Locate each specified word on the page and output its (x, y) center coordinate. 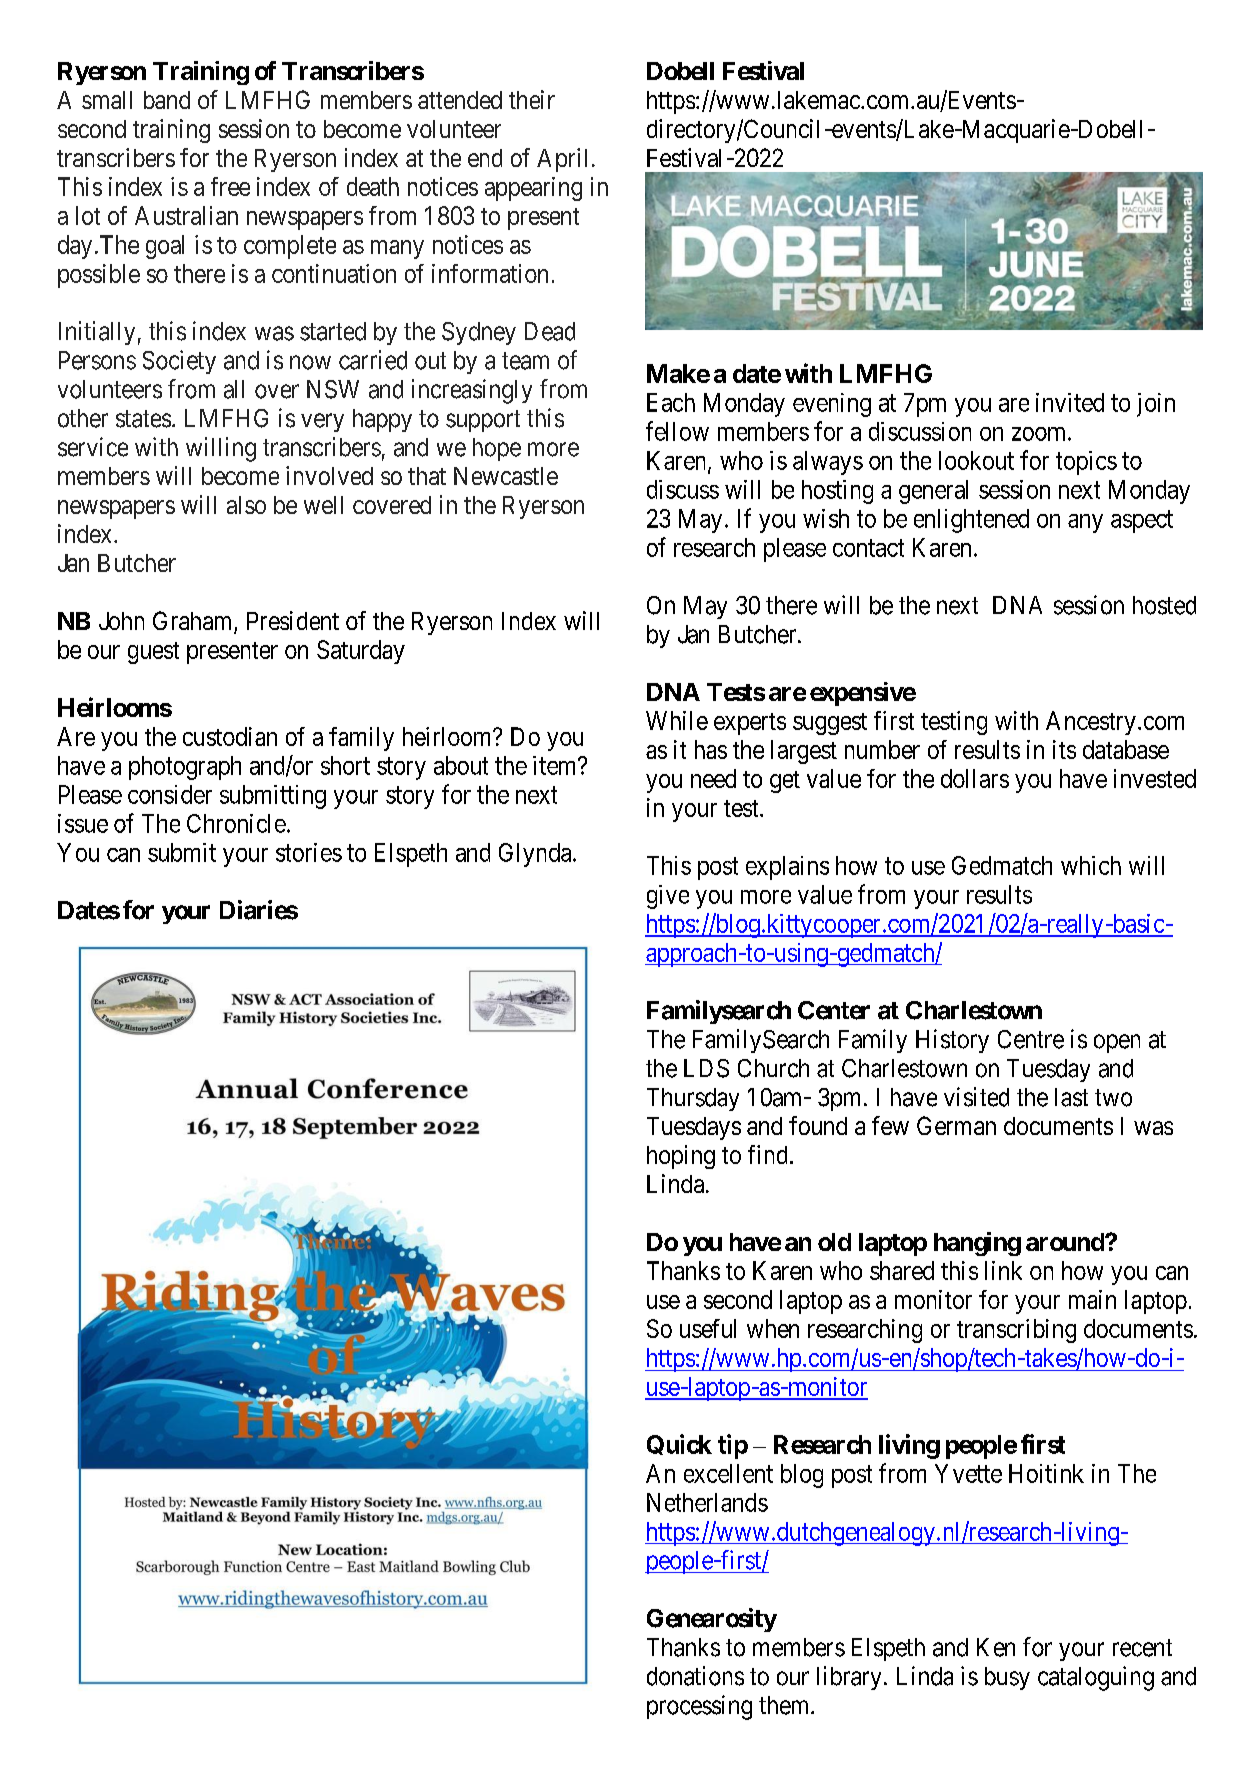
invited (1070, 402)
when (773, 1328)
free (230, 186)
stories (309, 852)
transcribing (1016, 1331)
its (1064, 749)
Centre (1031, 1039)
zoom (1040, 434)
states (143, 419)
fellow (677, 431)
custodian (230, 736)
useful (708, 1328)
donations (695, 1676)
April (562, 160)
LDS (706, 1068)
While (677, 720)
